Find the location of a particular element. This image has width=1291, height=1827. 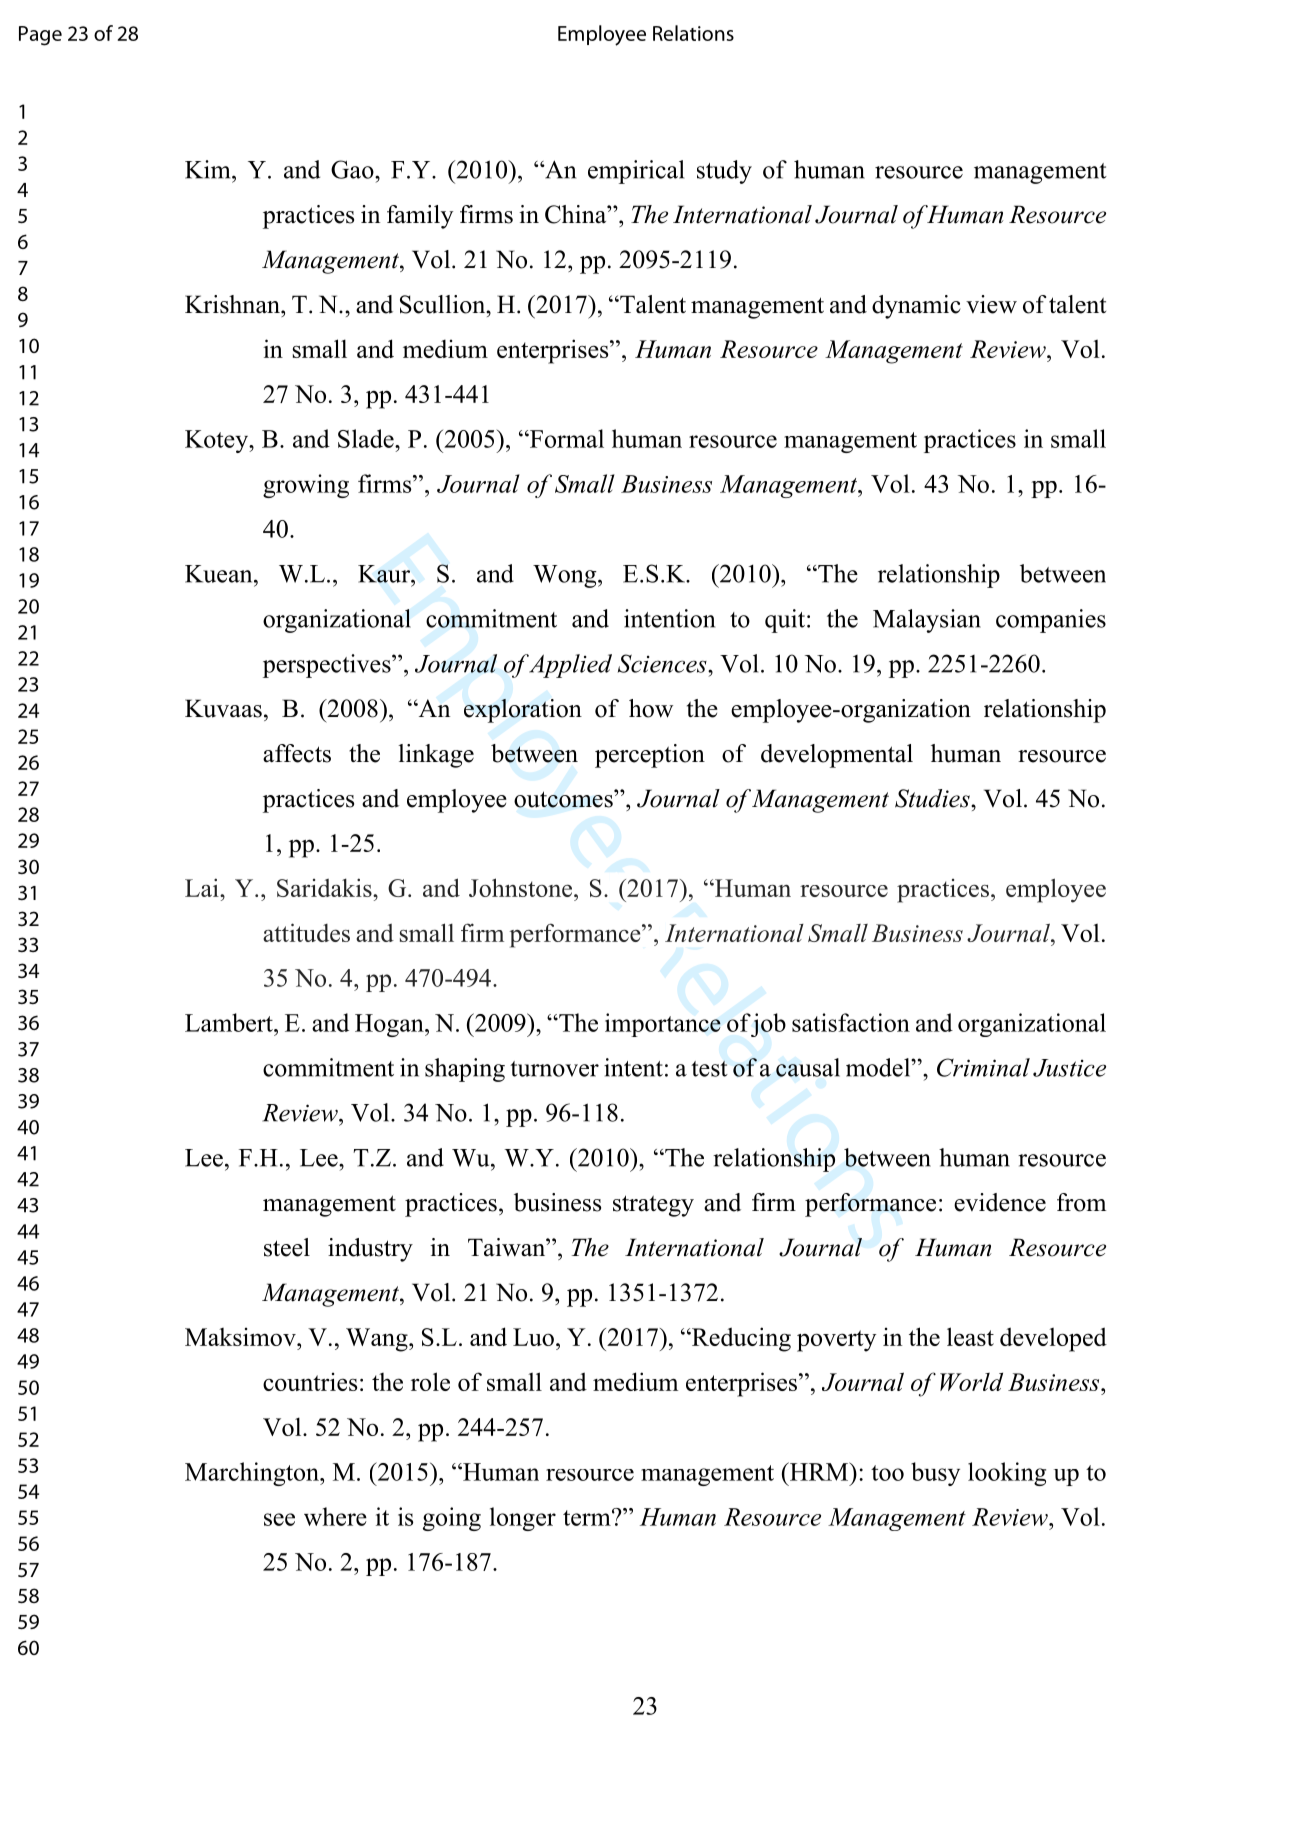

turnover is located at coordinates (554, 1069).
